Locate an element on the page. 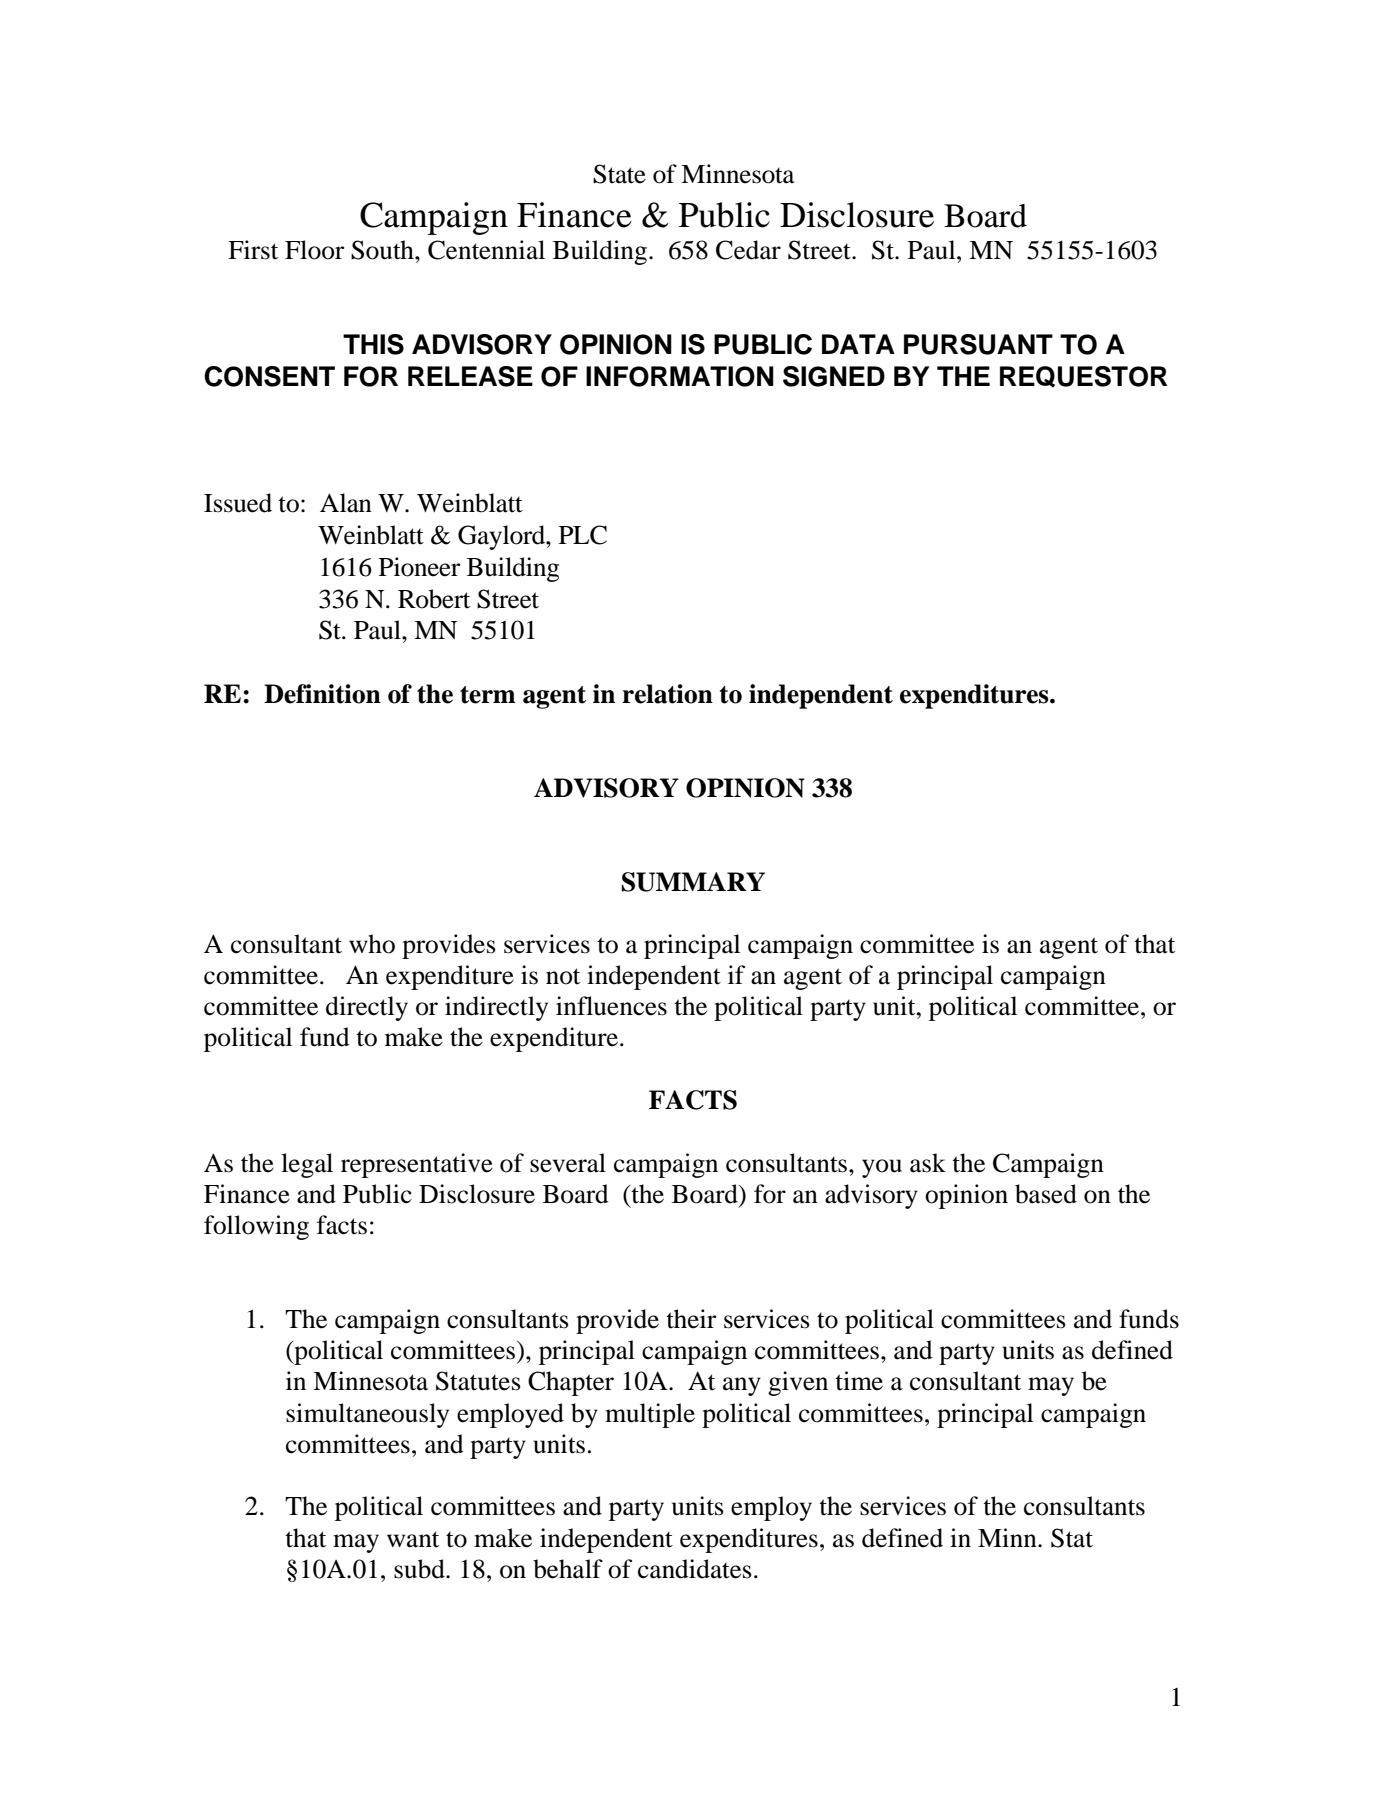  based is located at coordinates (1046, 1194).
